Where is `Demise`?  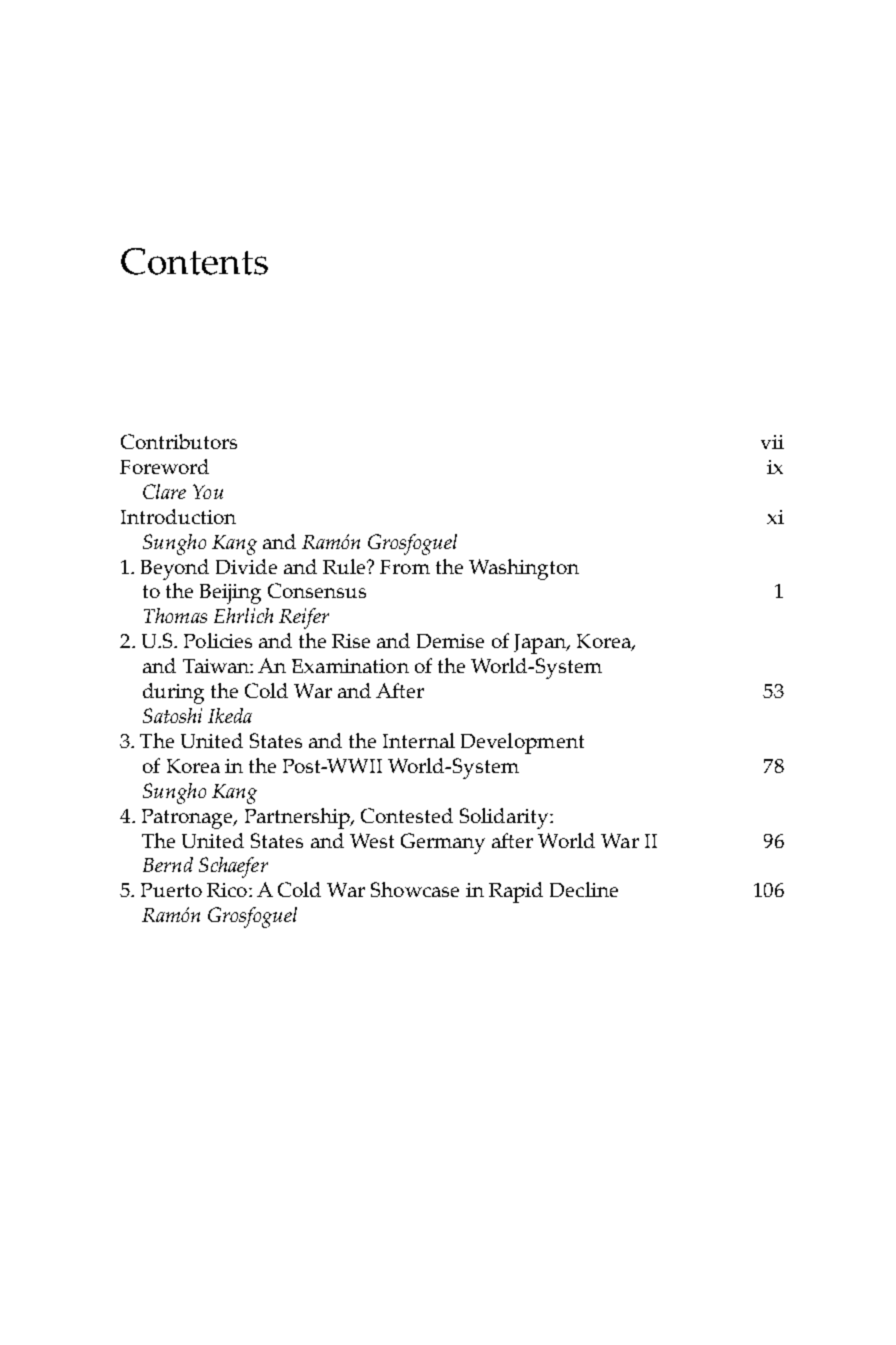
Demise is located at coordinates (450, 641).
